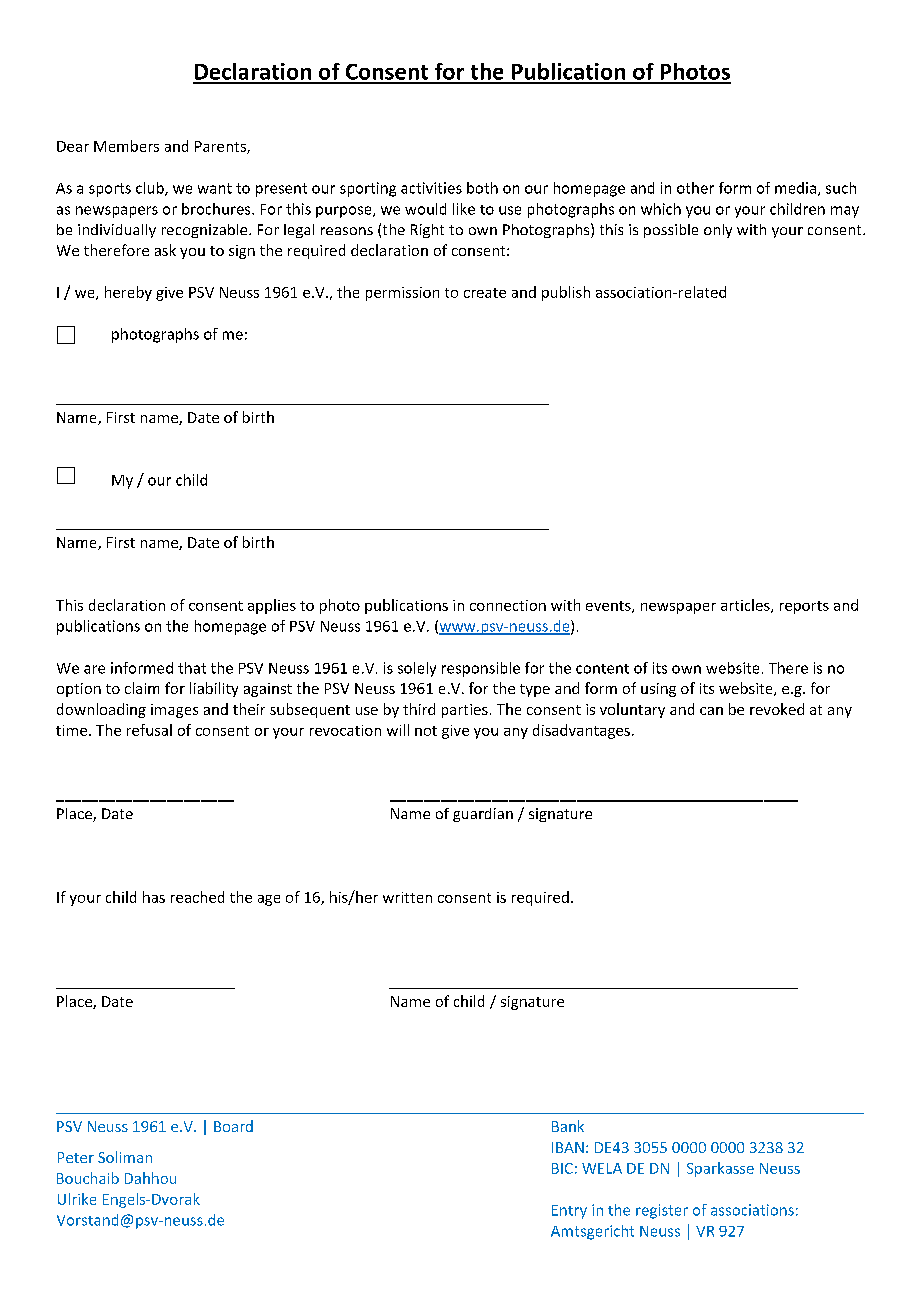 This document has height=1308, width=924. What do you see at coordinates (746, 606) in the document?
I see `articles` at bounding box center [746, 606].
